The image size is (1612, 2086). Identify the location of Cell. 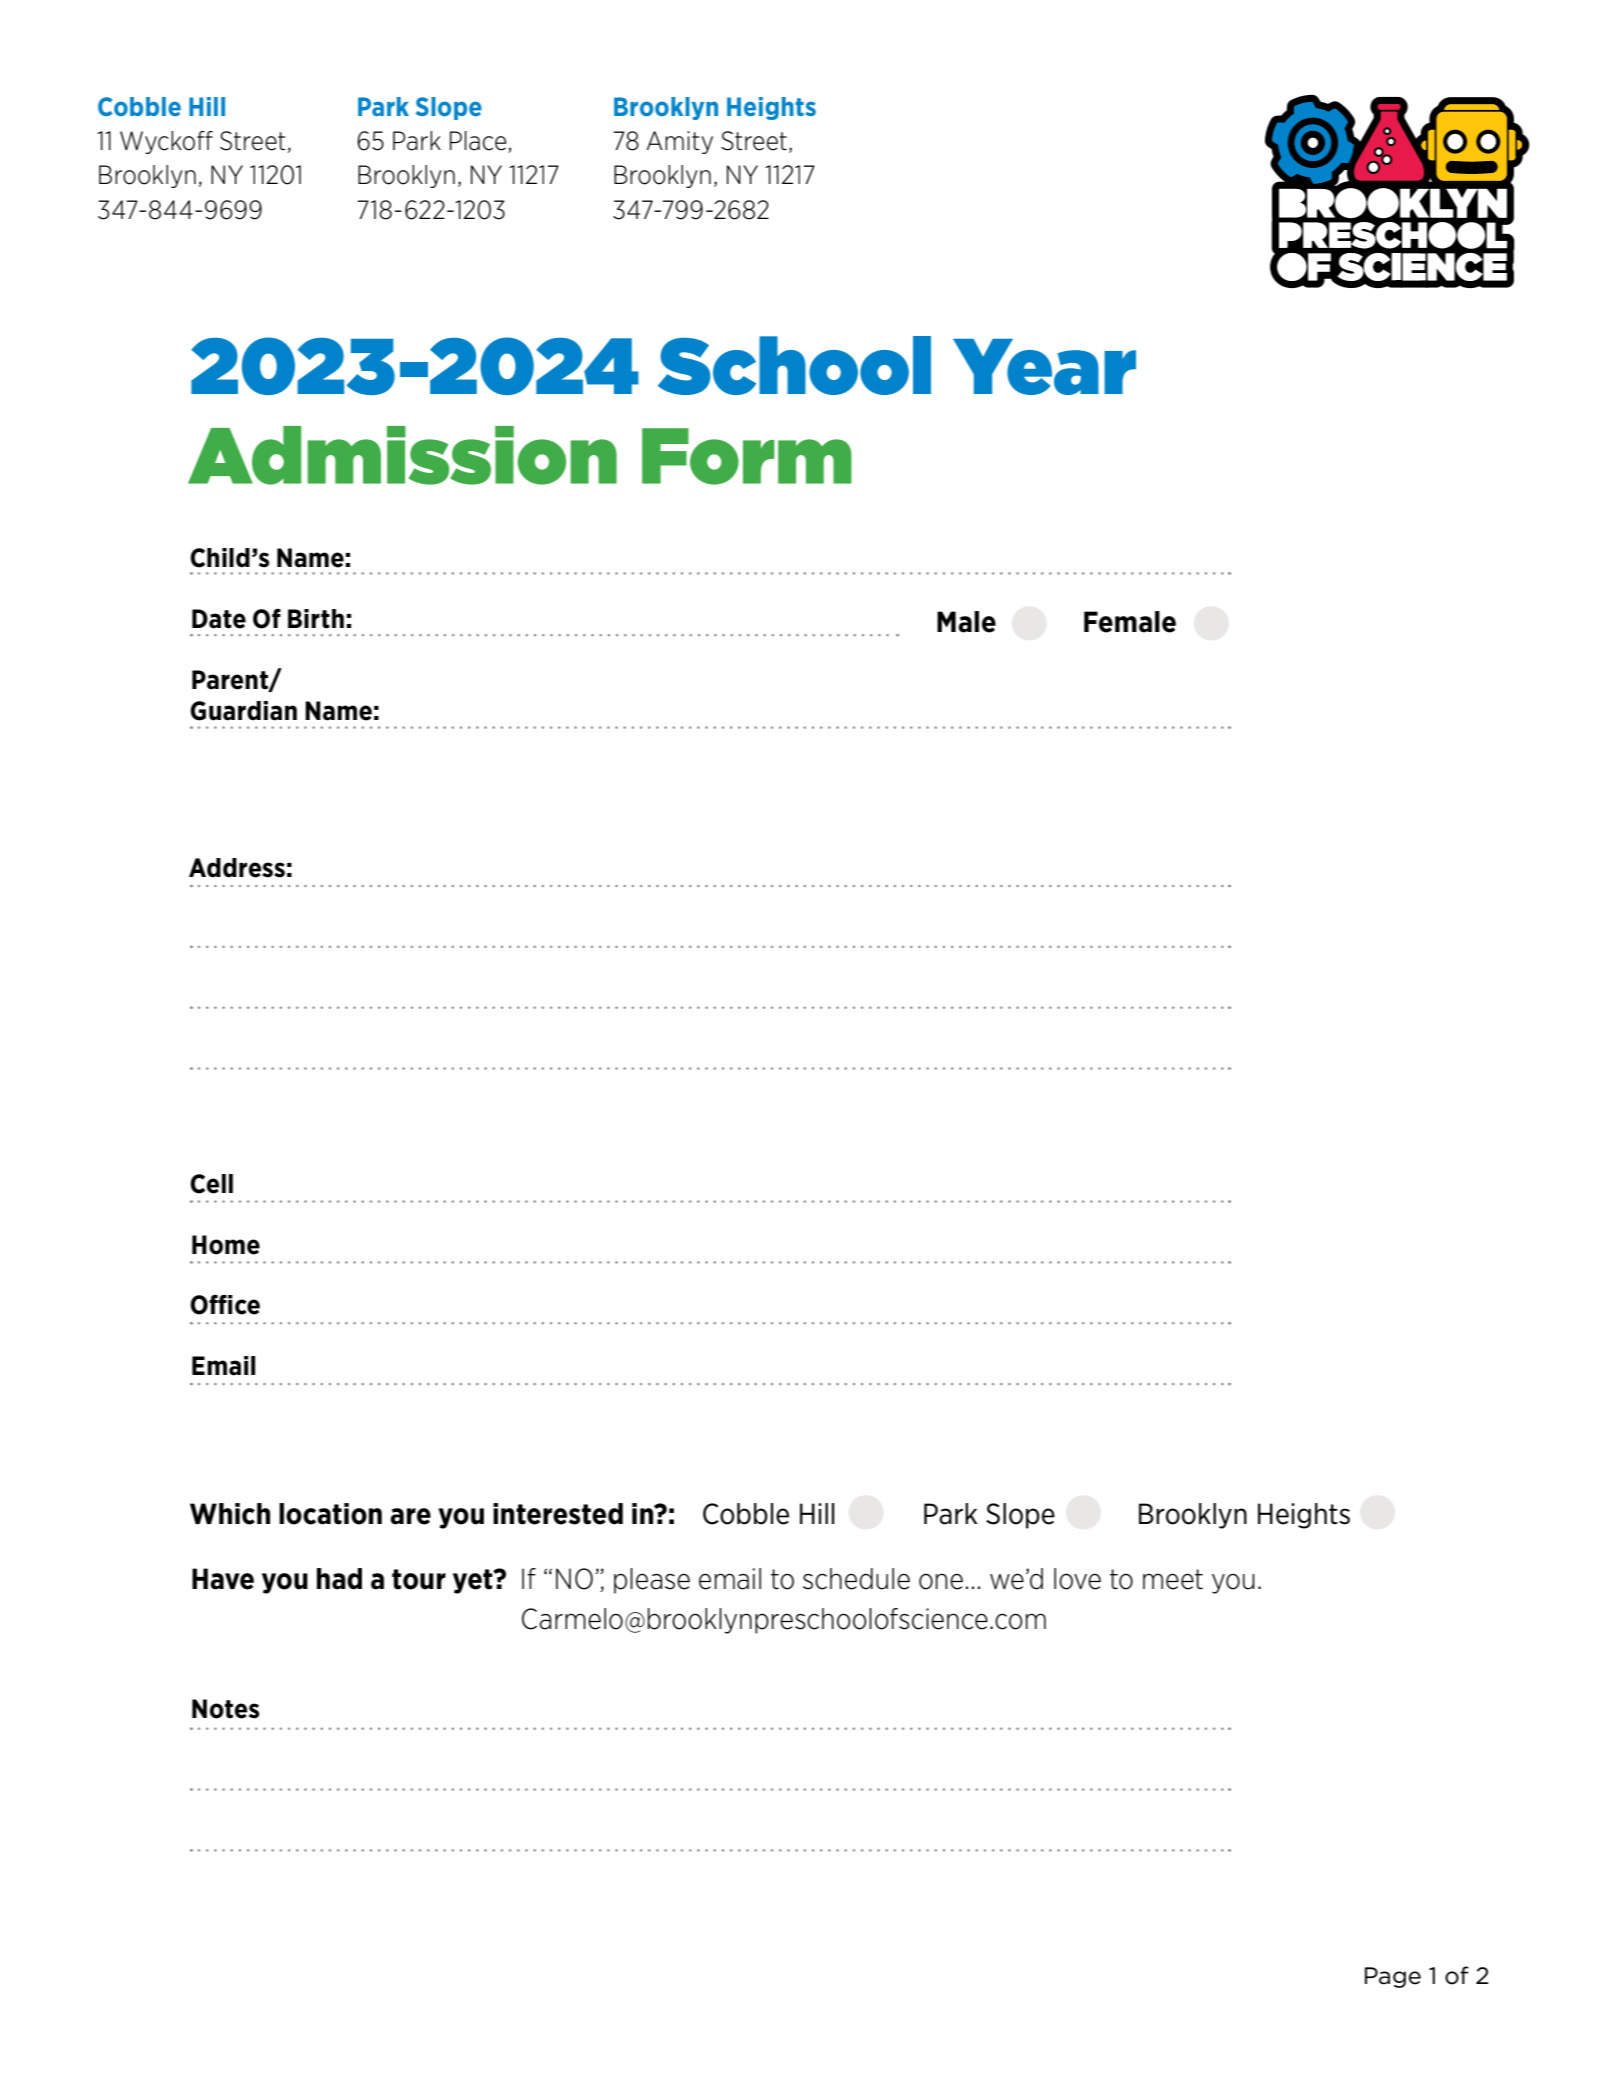
(211, 1184).
